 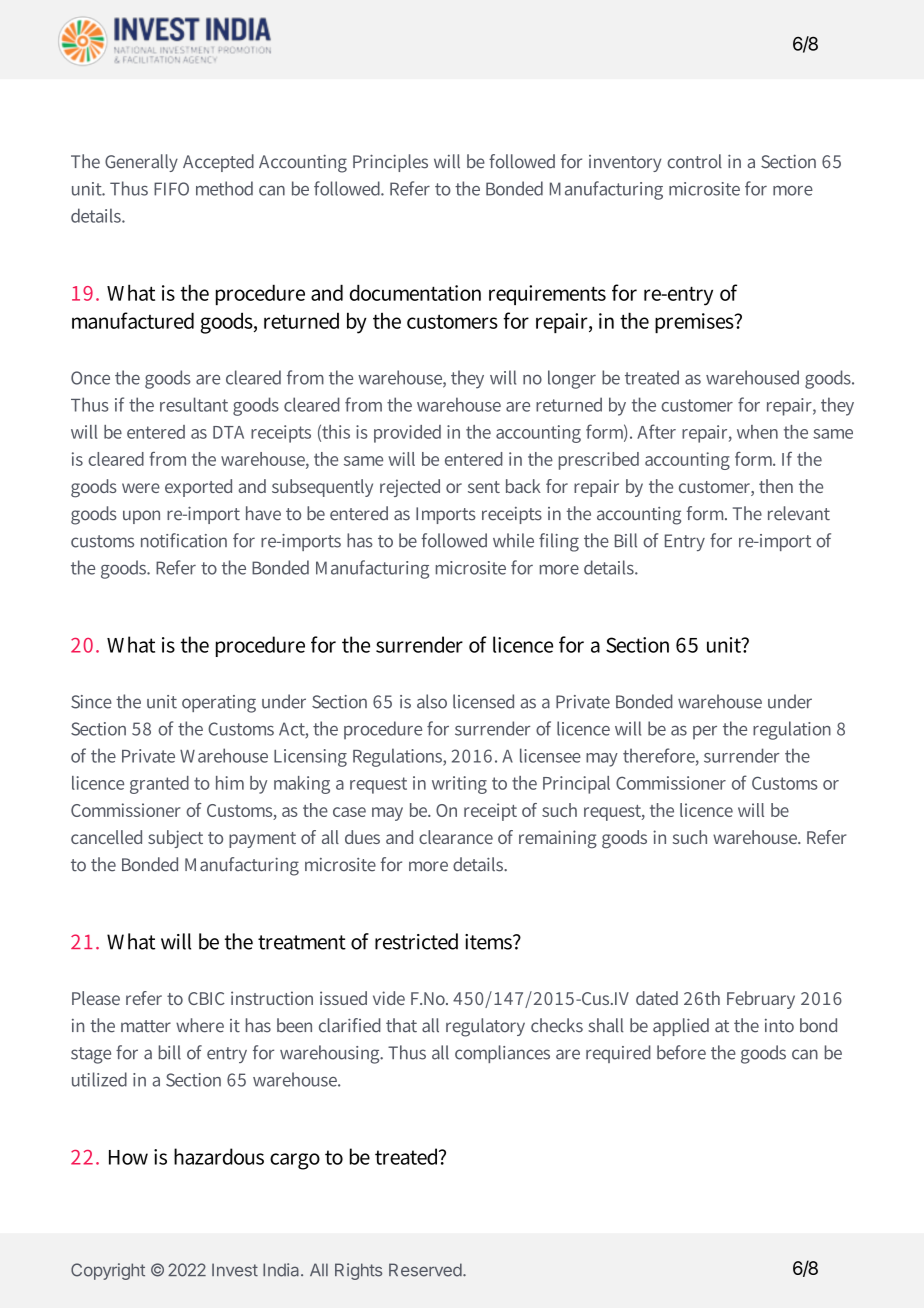 What do you see at coordinates (390, 163) in the screenshot?
I see `Principles` at bounding box center [390, 163].
